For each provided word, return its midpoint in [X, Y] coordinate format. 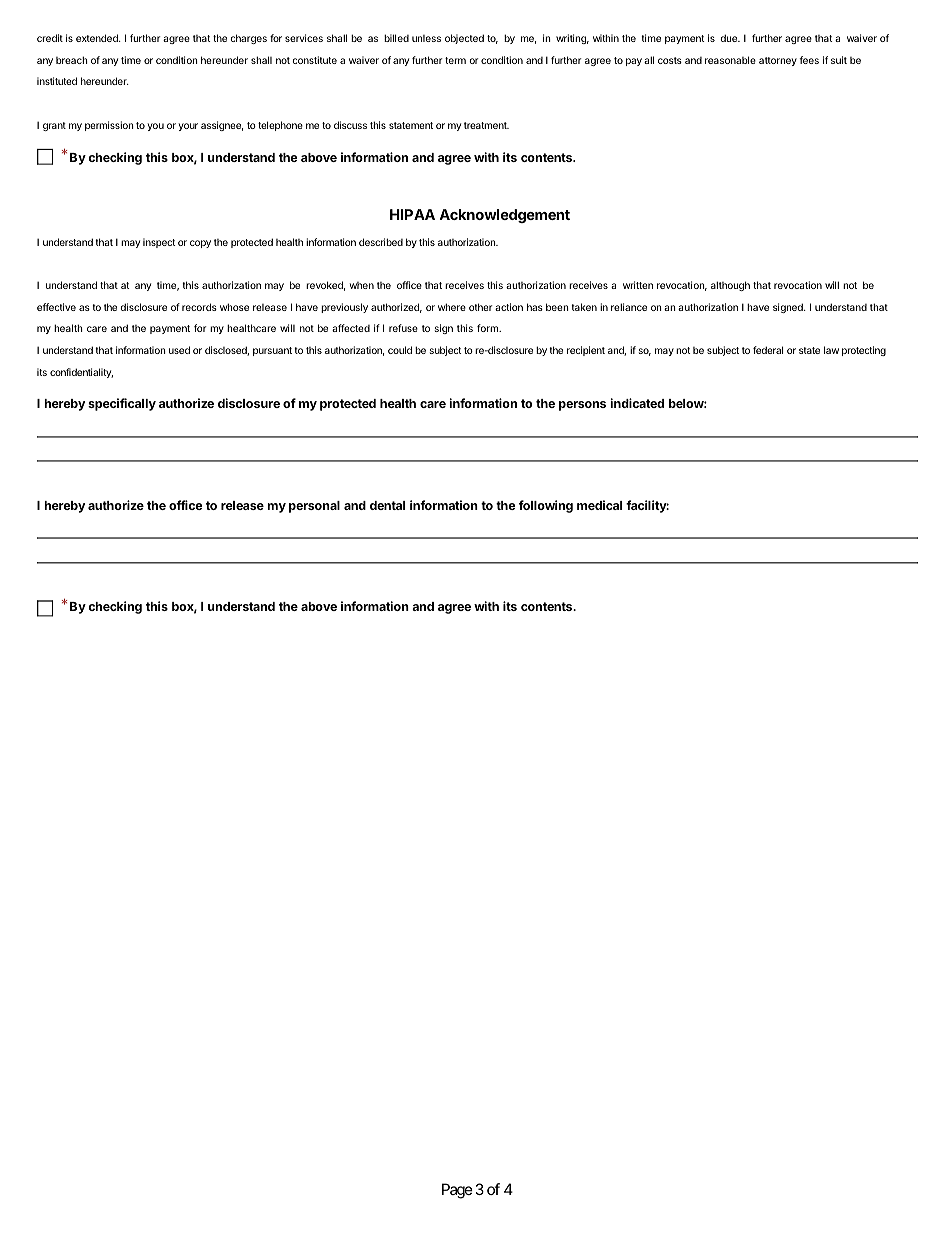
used [179, 350]
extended [98, 38]
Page [457, 1191]
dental [387, 505]
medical [599, 505]
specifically [122, 404]
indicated [637, 403]
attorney [778, 61]
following [546, 506]
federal [768, 350]
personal [314, 507]
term [455, 60]
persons [582, 406]
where [452, 307]
